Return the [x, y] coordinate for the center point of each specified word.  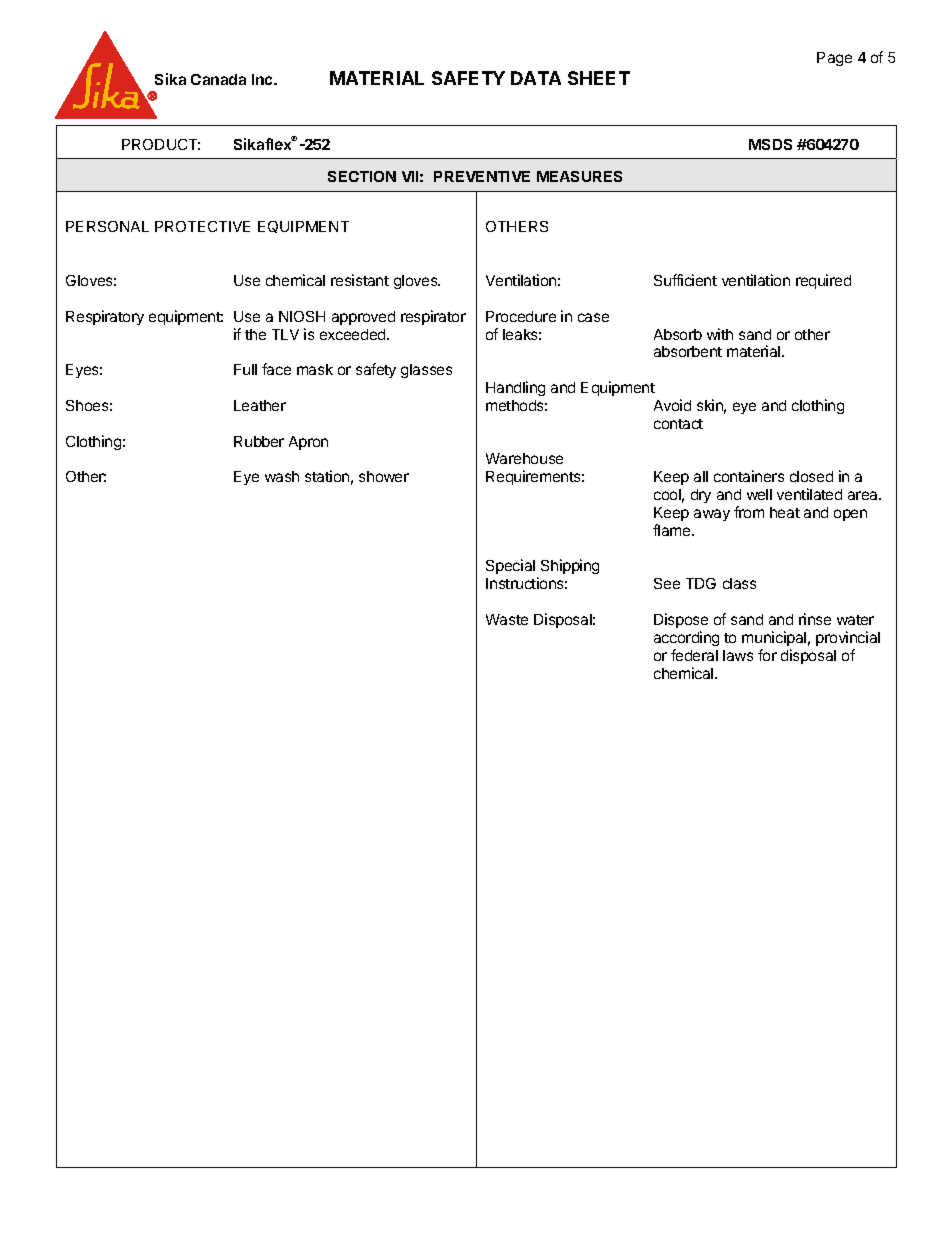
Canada [218, 79]
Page [834, 59]
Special [512, 568]
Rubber [259, 441]
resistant [360, 280]
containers [749, 476]
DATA [536, 78]
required [823, 281]
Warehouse [524, 458]
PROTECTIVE [202, 226]
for [767, 655]
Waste [507, 619]
